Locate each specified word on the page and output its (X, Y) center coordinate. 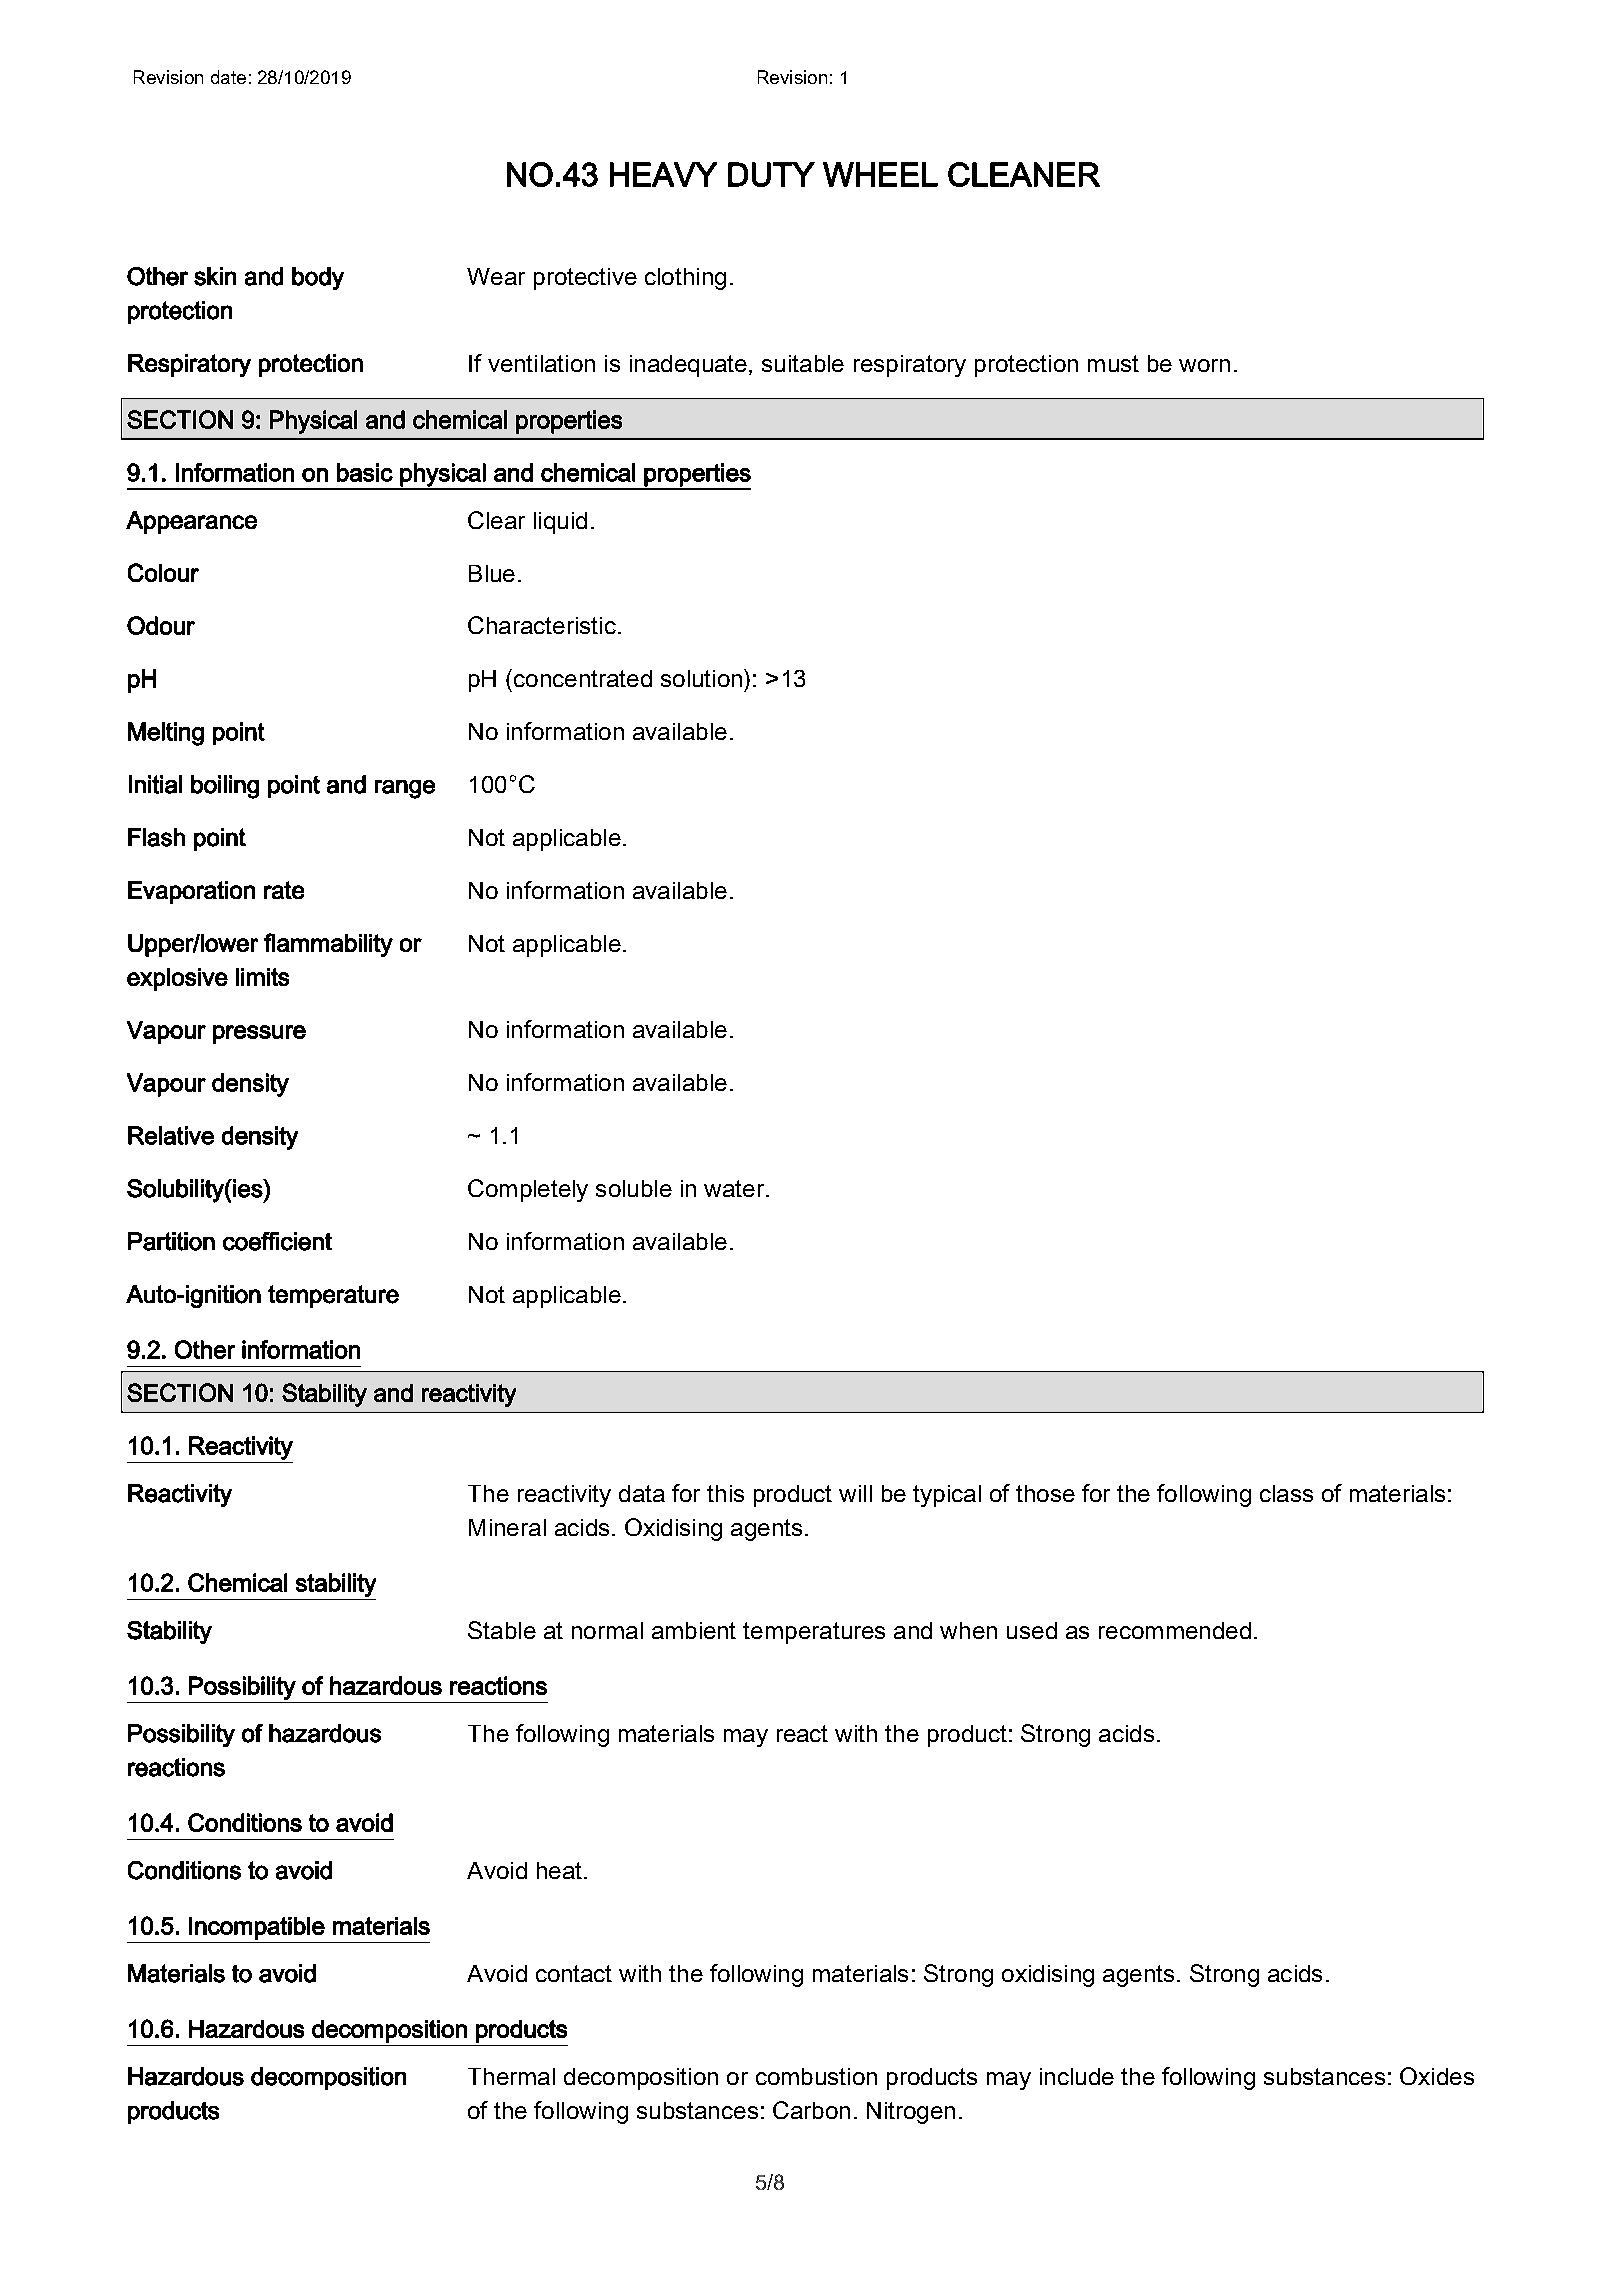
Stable (502, 1630)
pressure (259, 1034)
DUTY (771, 174)
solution (703, 678)
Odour (161, 625)
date (228, 77)
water (735, 1188)
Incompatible (257, 1928)
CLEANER (1024, 174)
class (1286, 1493)
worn (1204, 365)
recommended (1175, 1630)
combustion (816, 2076)
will (855, 1493)
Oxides (1437, 2076)
